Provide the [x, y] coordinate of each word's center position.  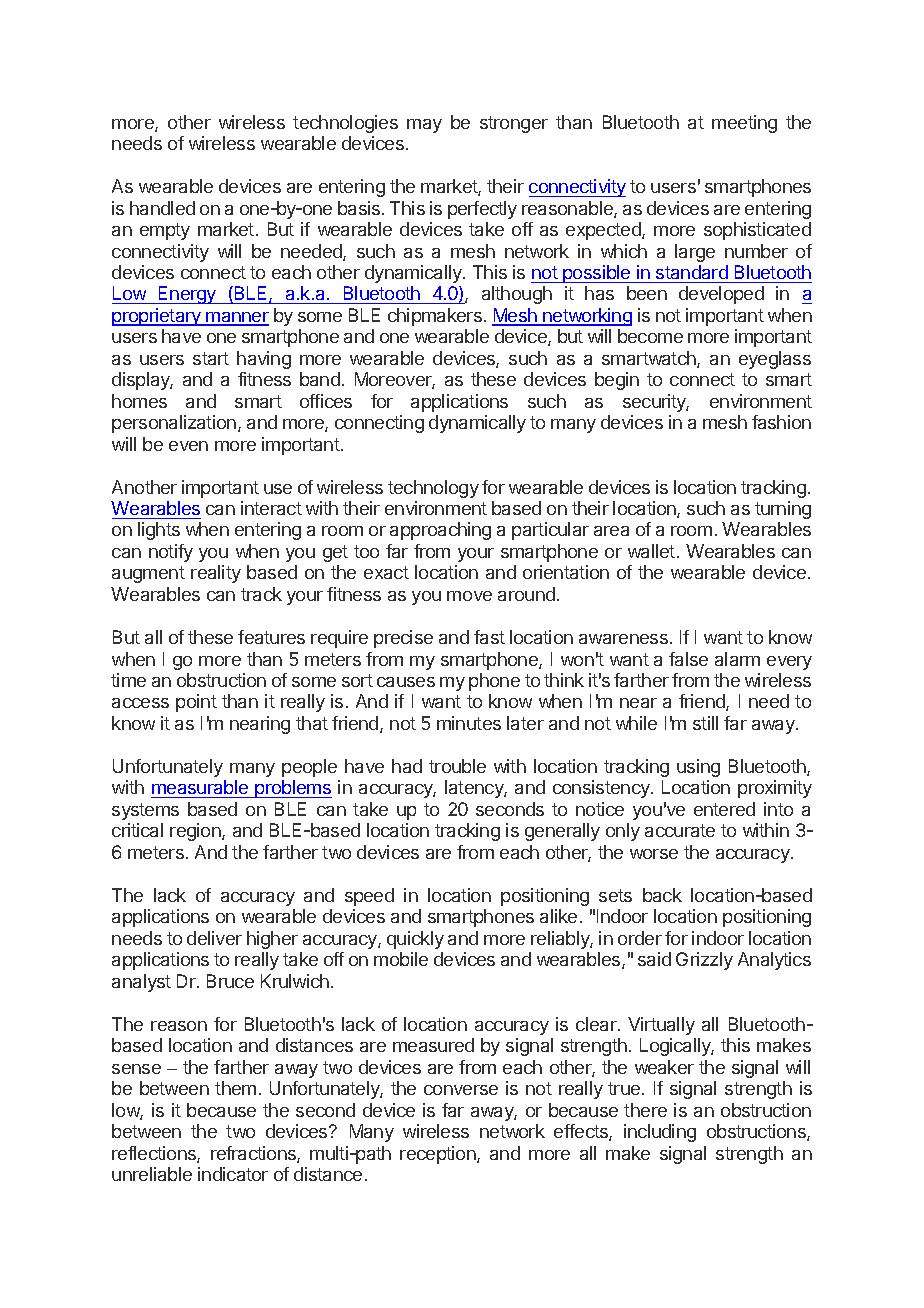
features [271, 637]
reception [439, 1155]
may [424, 126]
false [688, 659]
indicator [233, 1174]
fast [489, 637]
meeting [744, 124]
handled [162, 208]
